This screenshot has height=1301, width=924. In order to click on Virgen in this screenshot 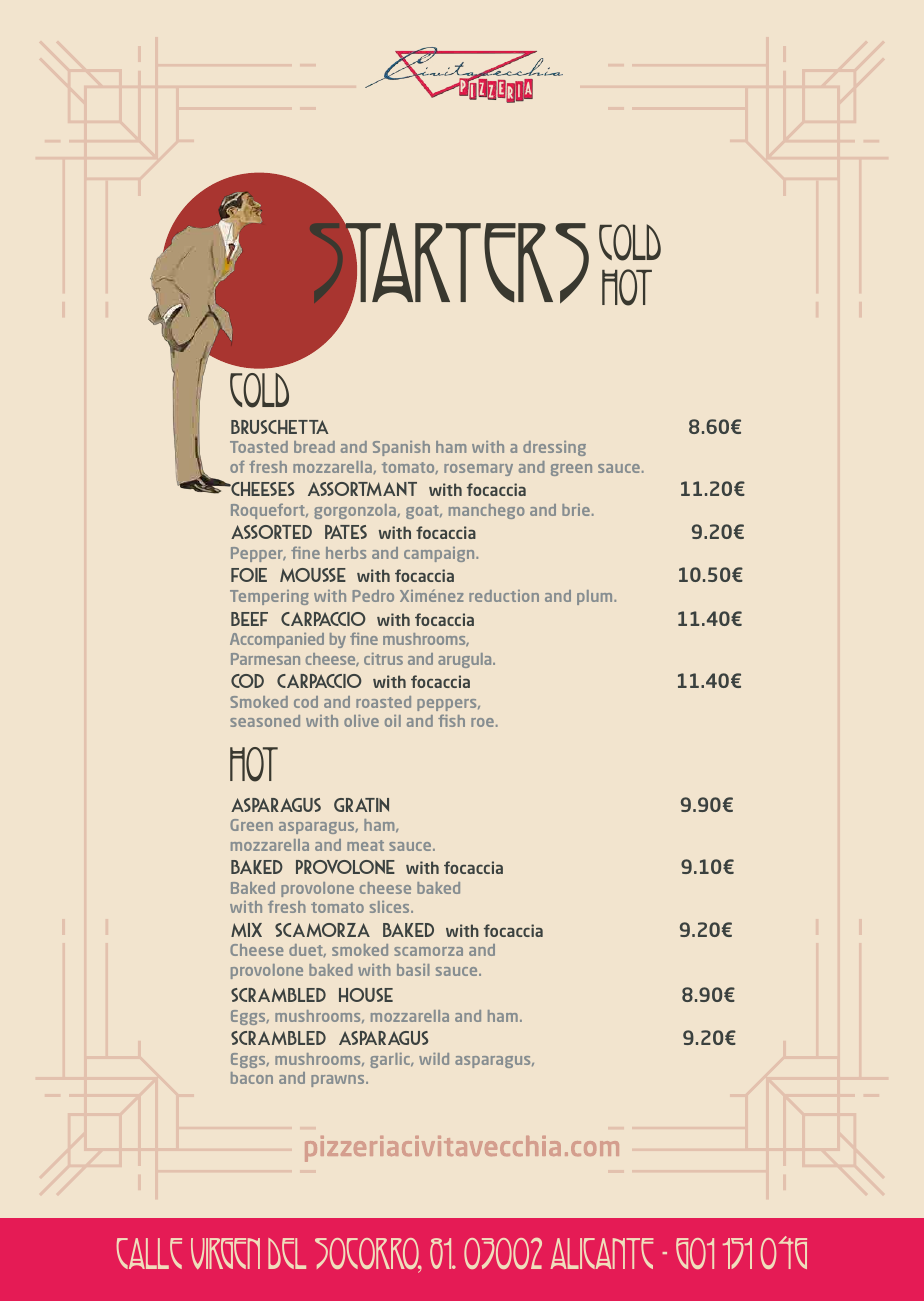, I will do `click(225, 1253)`.
